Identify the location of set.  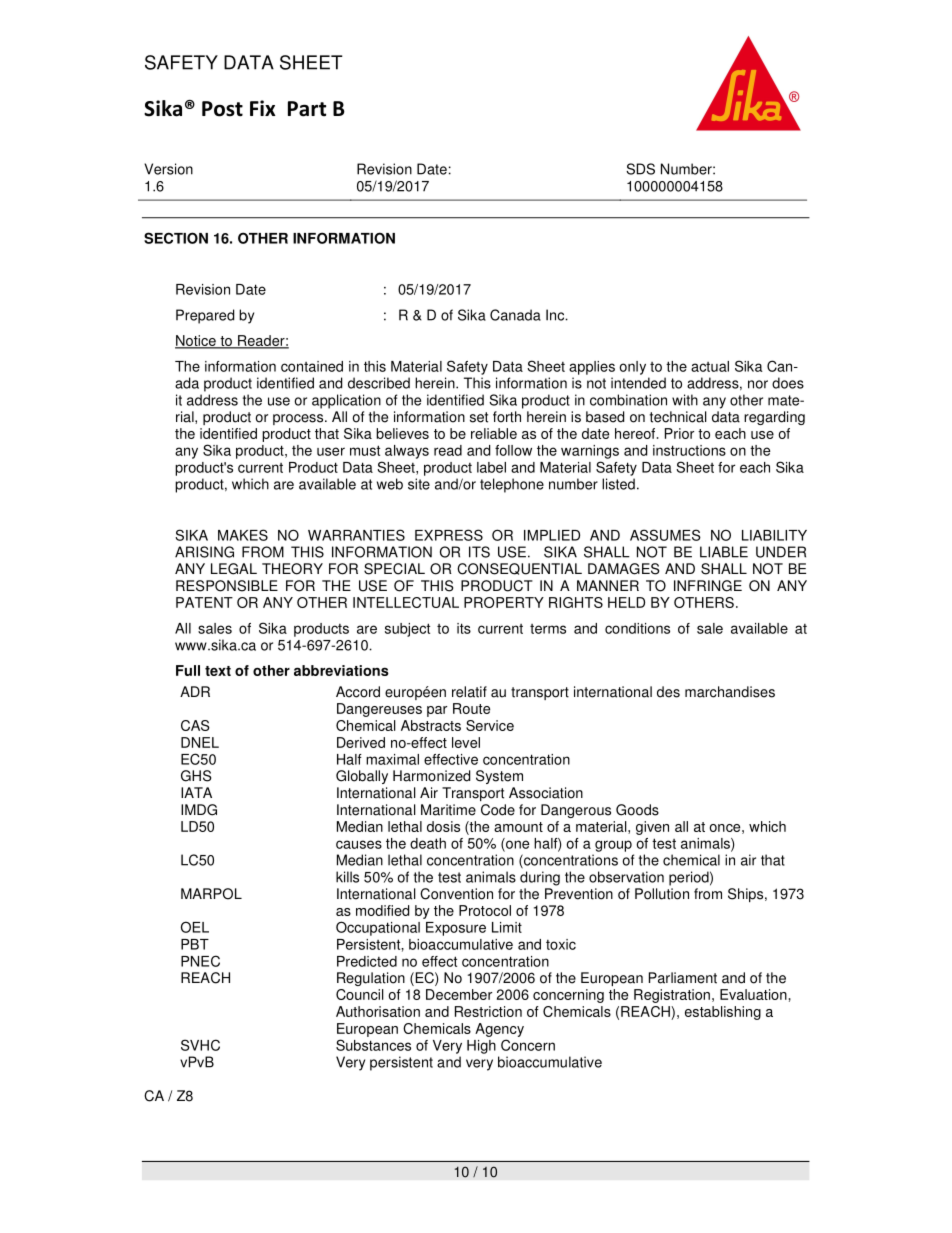
(479, 417).
